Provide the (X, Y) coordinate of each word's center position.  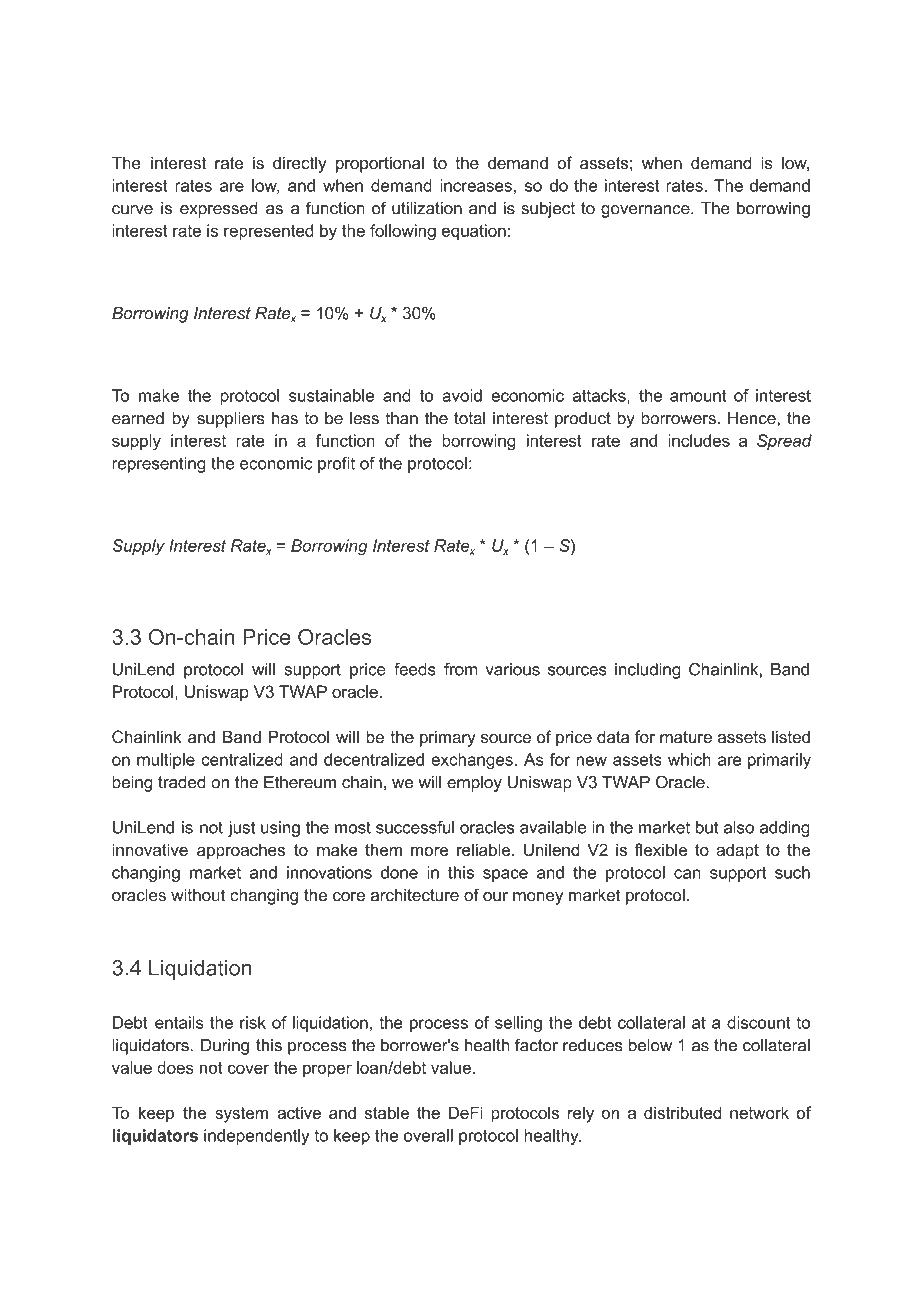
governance (646, 211)
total (469, 418)
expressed (218, 210)
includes (699, 440)
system (241, 1115)
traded (181, 782)
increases (476, 185)
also (739, 827)
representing (159, 465)
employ (474, 784)
